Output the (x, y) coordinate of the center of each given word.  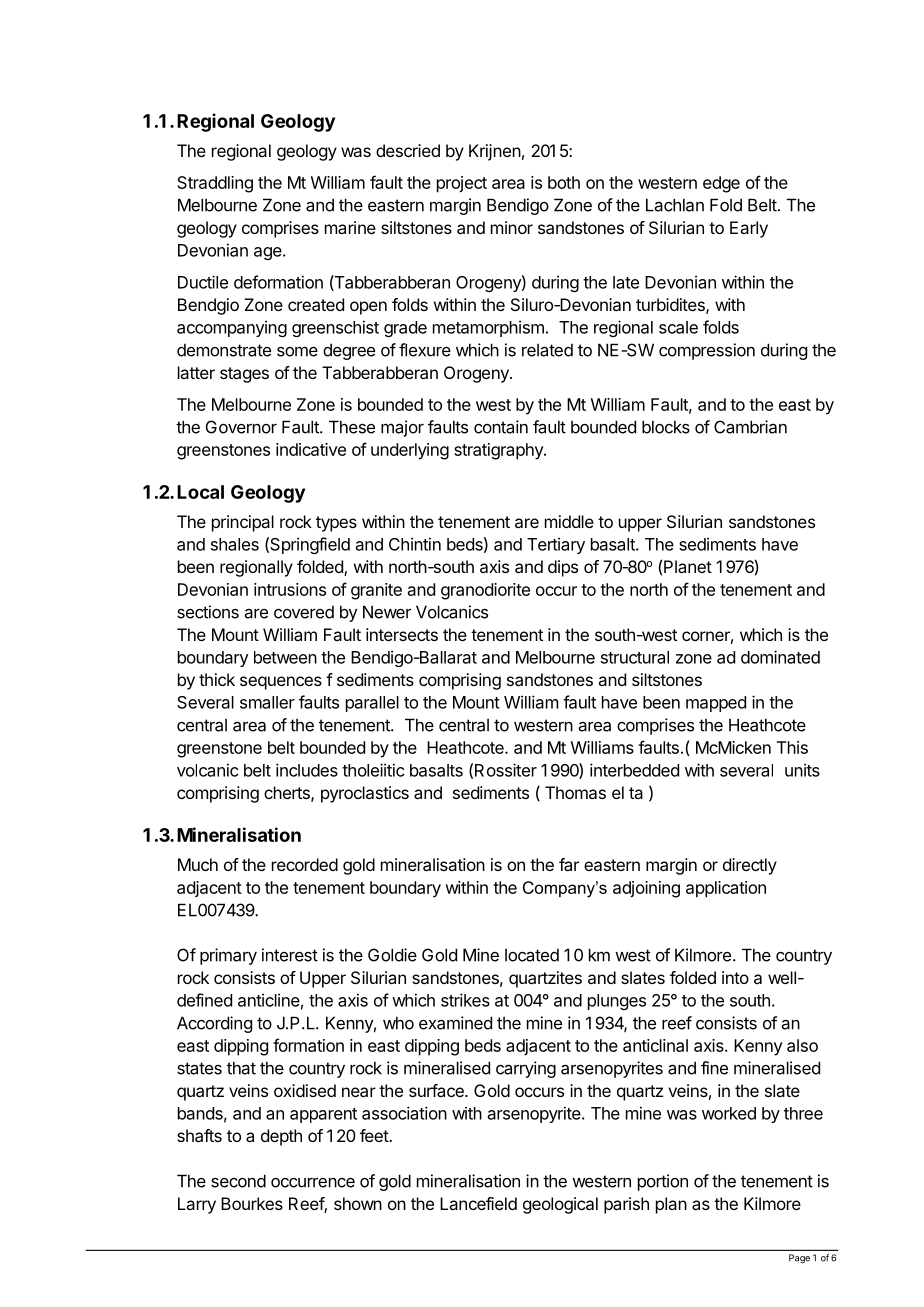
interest (290, 955)
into (735, 977)
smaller (267, 702)
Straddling (215, 184)
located (532, 955)
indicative (311, 449)
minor (512, 227)
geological (560, 1205)
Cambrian (750, 427)
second (238, 1181)
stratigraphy (499, 451)
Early (749, 229)
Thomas (575, 792)
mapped (716, 704)
